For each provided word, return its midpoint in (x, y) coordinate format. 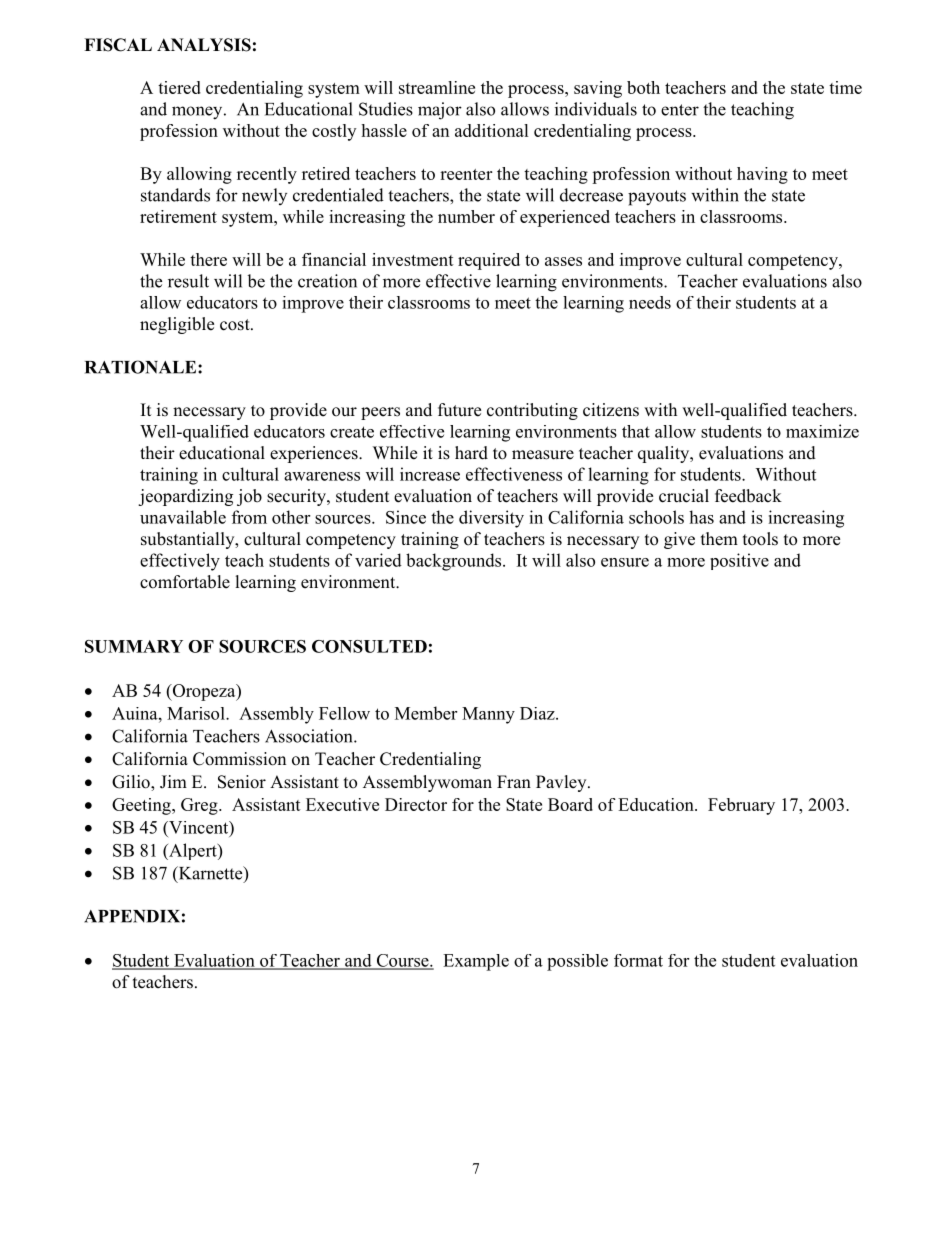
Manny (488, 715)
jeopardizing (185, 497)
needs (650, 302)
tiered (179, 87)
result (188, 281)
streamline (437, 87)
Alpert (193, 851)
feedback (748, 496)
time (845, 87)
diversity (491, 519)
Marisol (197, 713)
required (489, 261)
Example (476, 962)
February (741, 806)
